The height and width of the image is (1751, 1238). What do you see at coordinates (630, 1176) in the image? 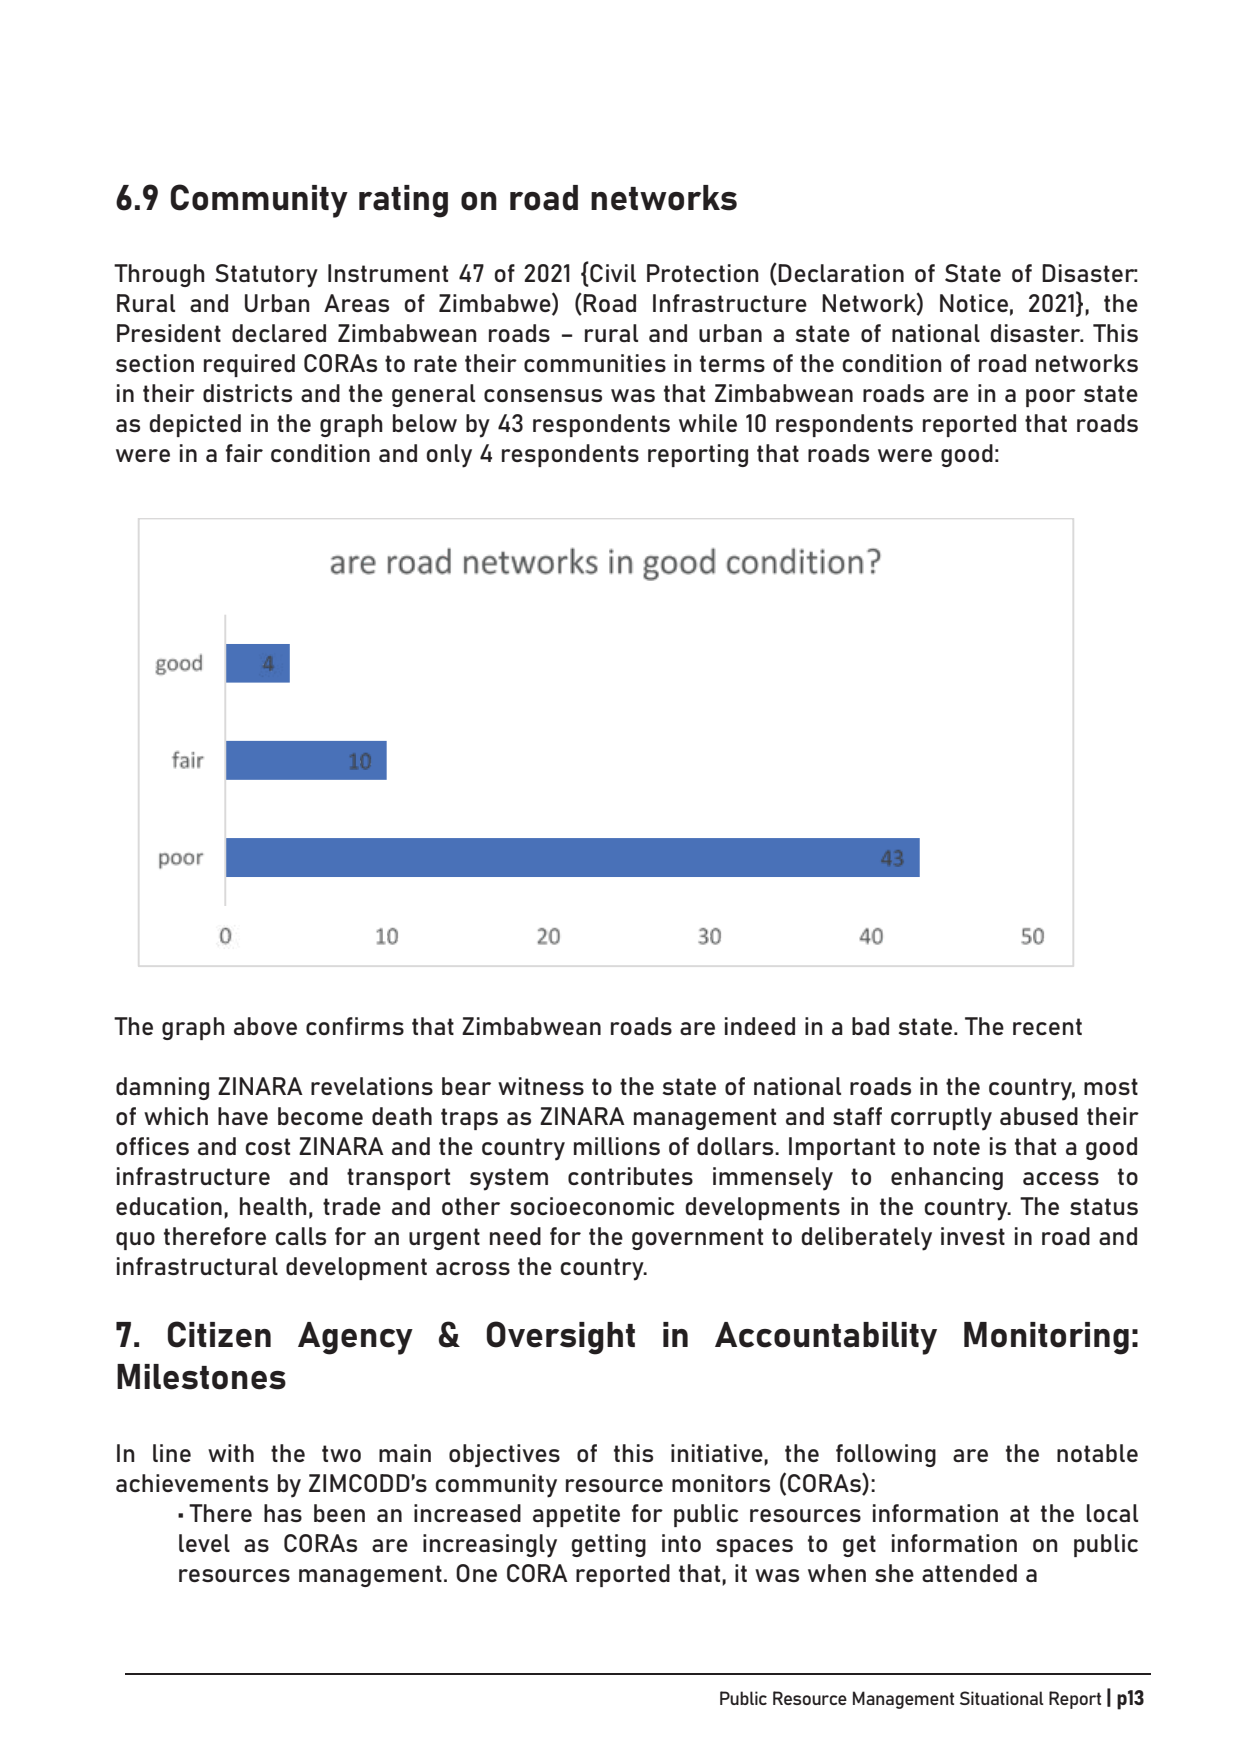
I see `contributes` at bounding box center [630, 1176].
